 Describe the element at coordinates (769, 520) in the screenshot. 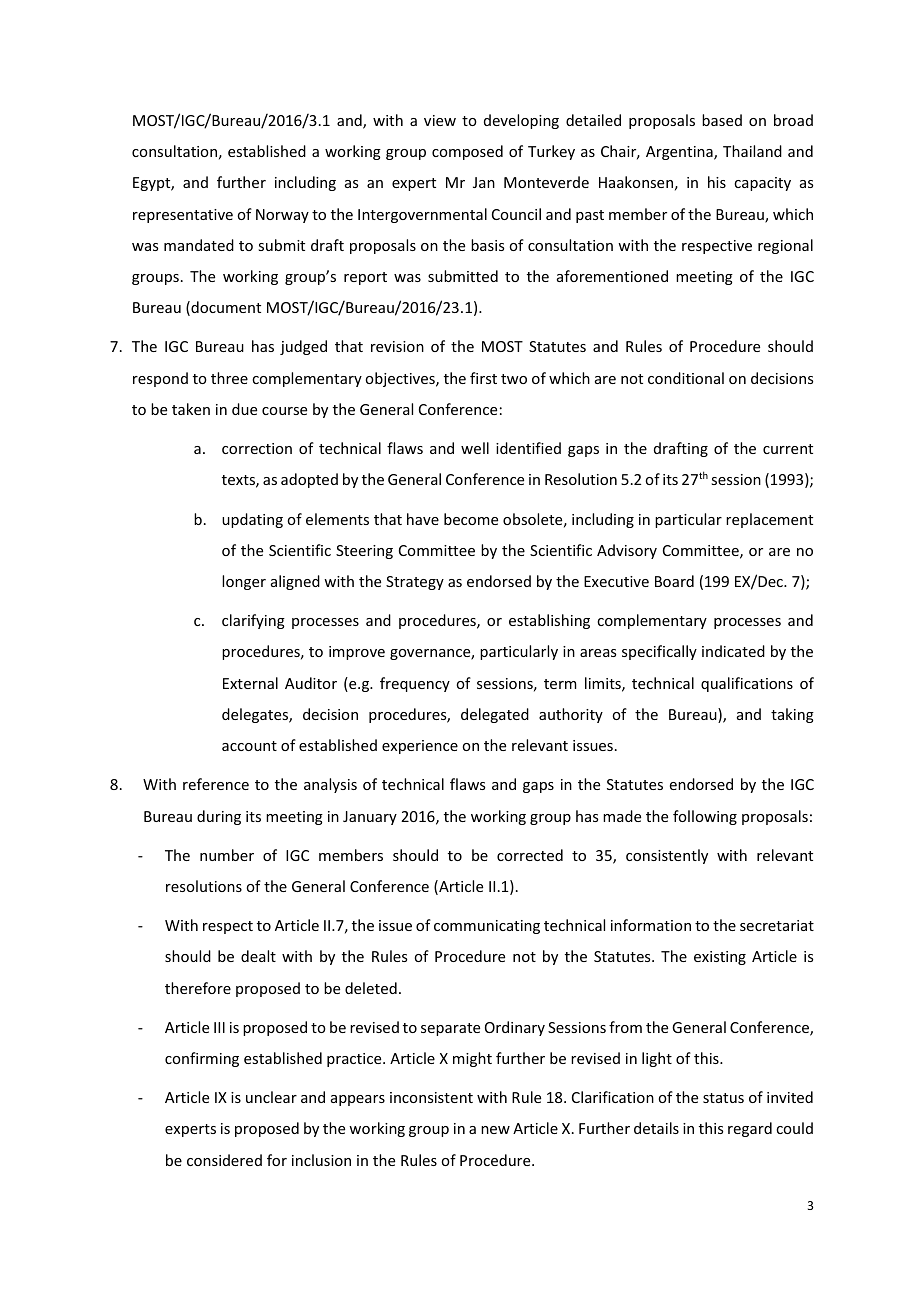

I see `replacement` at that location.
